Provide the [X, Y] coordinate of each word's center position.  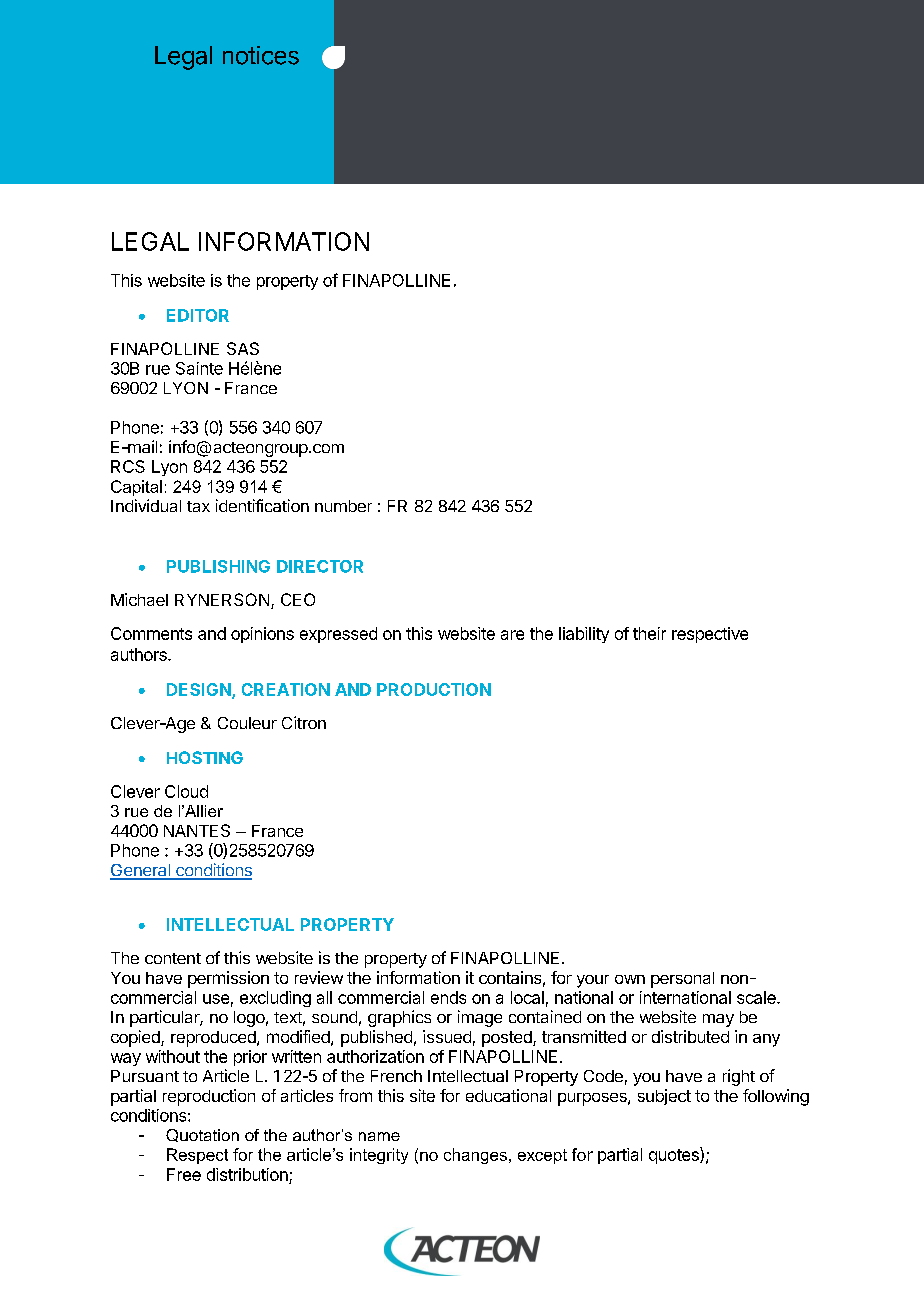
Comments [151, 633]
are [512, 635]
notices [261, 55]
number [343, 506]
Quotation [202, 1135]
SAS [243, 348]
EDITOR [198, 315]
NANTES [197, 830]
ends [448, 997]
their [649, 633]
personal [682, 980]
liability [584, 635]
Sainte [199, 368]
